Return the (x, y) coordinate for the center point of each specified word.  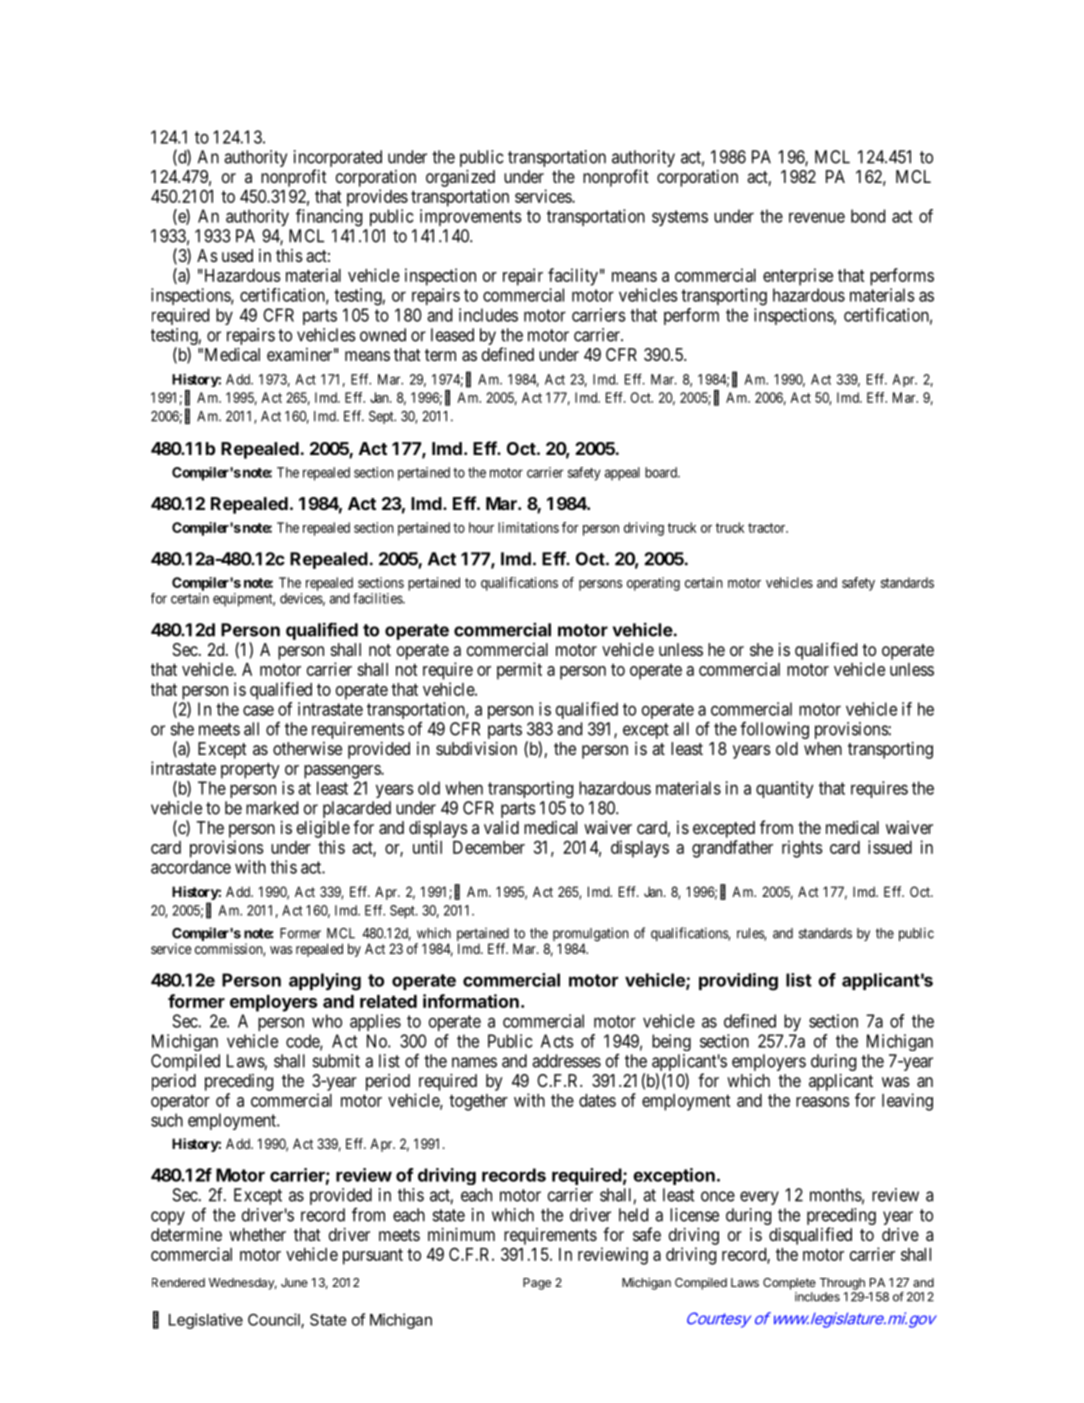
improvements (471, 217)
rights (802, 849)
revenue (817, 217)
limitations (528, 527)
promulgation (591, 935)
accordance (191, 867)
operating (653, 584)
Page (537, 1284)
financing (329, 218)
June (294, 1282)
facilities (378, 598)
